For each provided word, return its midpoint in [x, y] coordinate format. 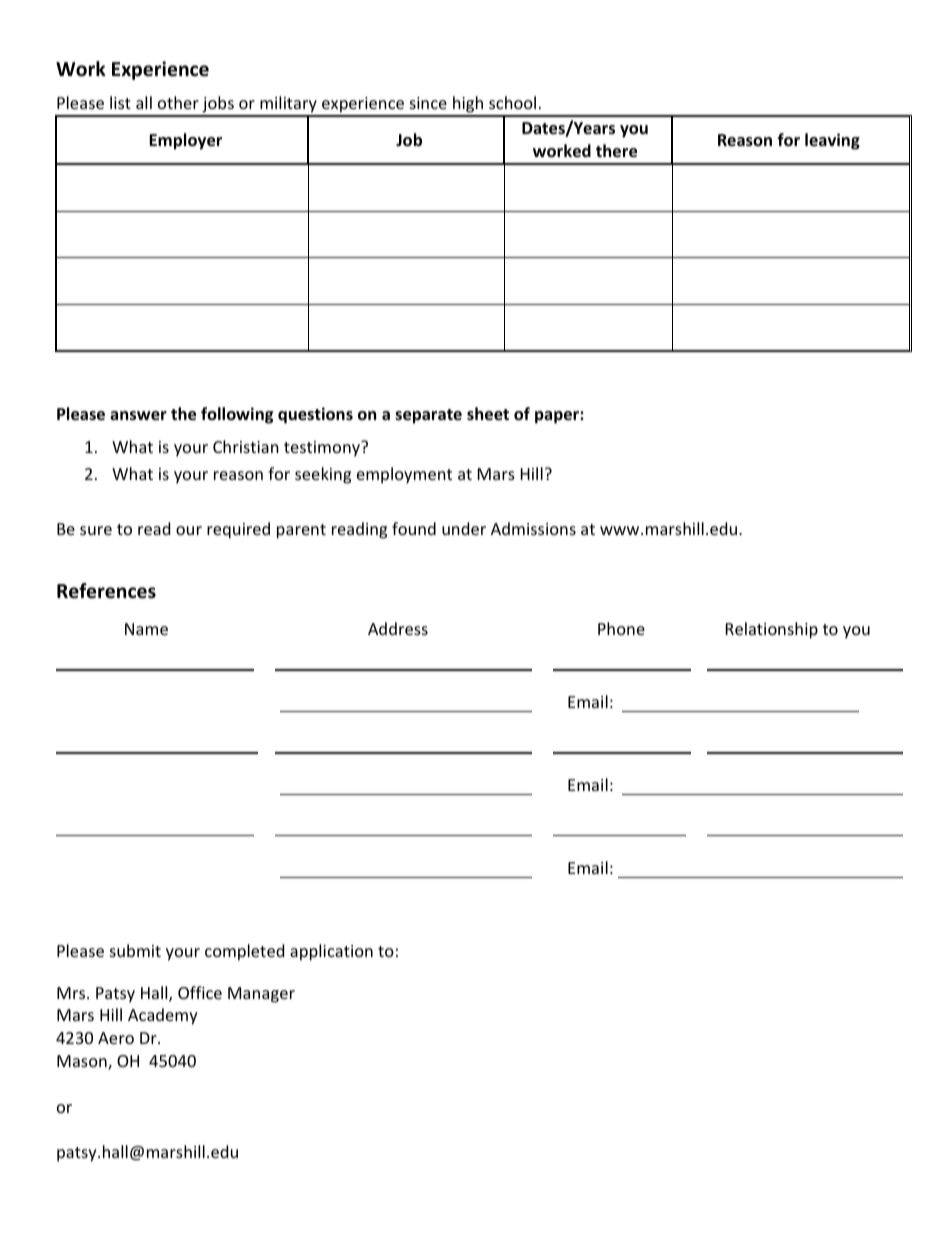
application [331, 952]
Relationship [772, 630]
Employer [185, 141]
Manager [261, 995]
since [428, 103]
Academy [163, 1016]
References [106, 591]
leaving [832, 141]
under [464, 528]
